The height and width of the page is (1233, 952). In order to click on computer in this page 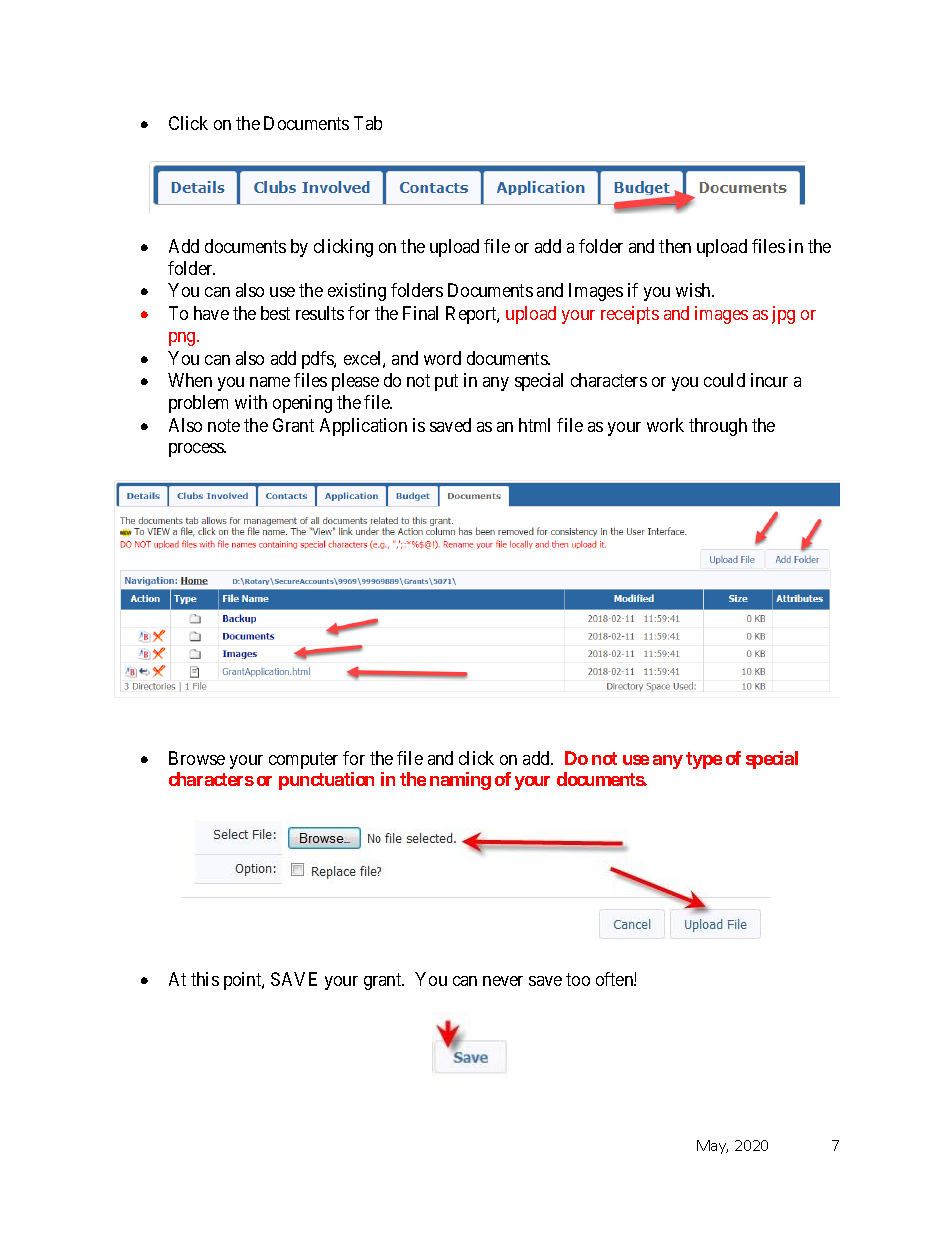, I will do `click(303, 760)`.
